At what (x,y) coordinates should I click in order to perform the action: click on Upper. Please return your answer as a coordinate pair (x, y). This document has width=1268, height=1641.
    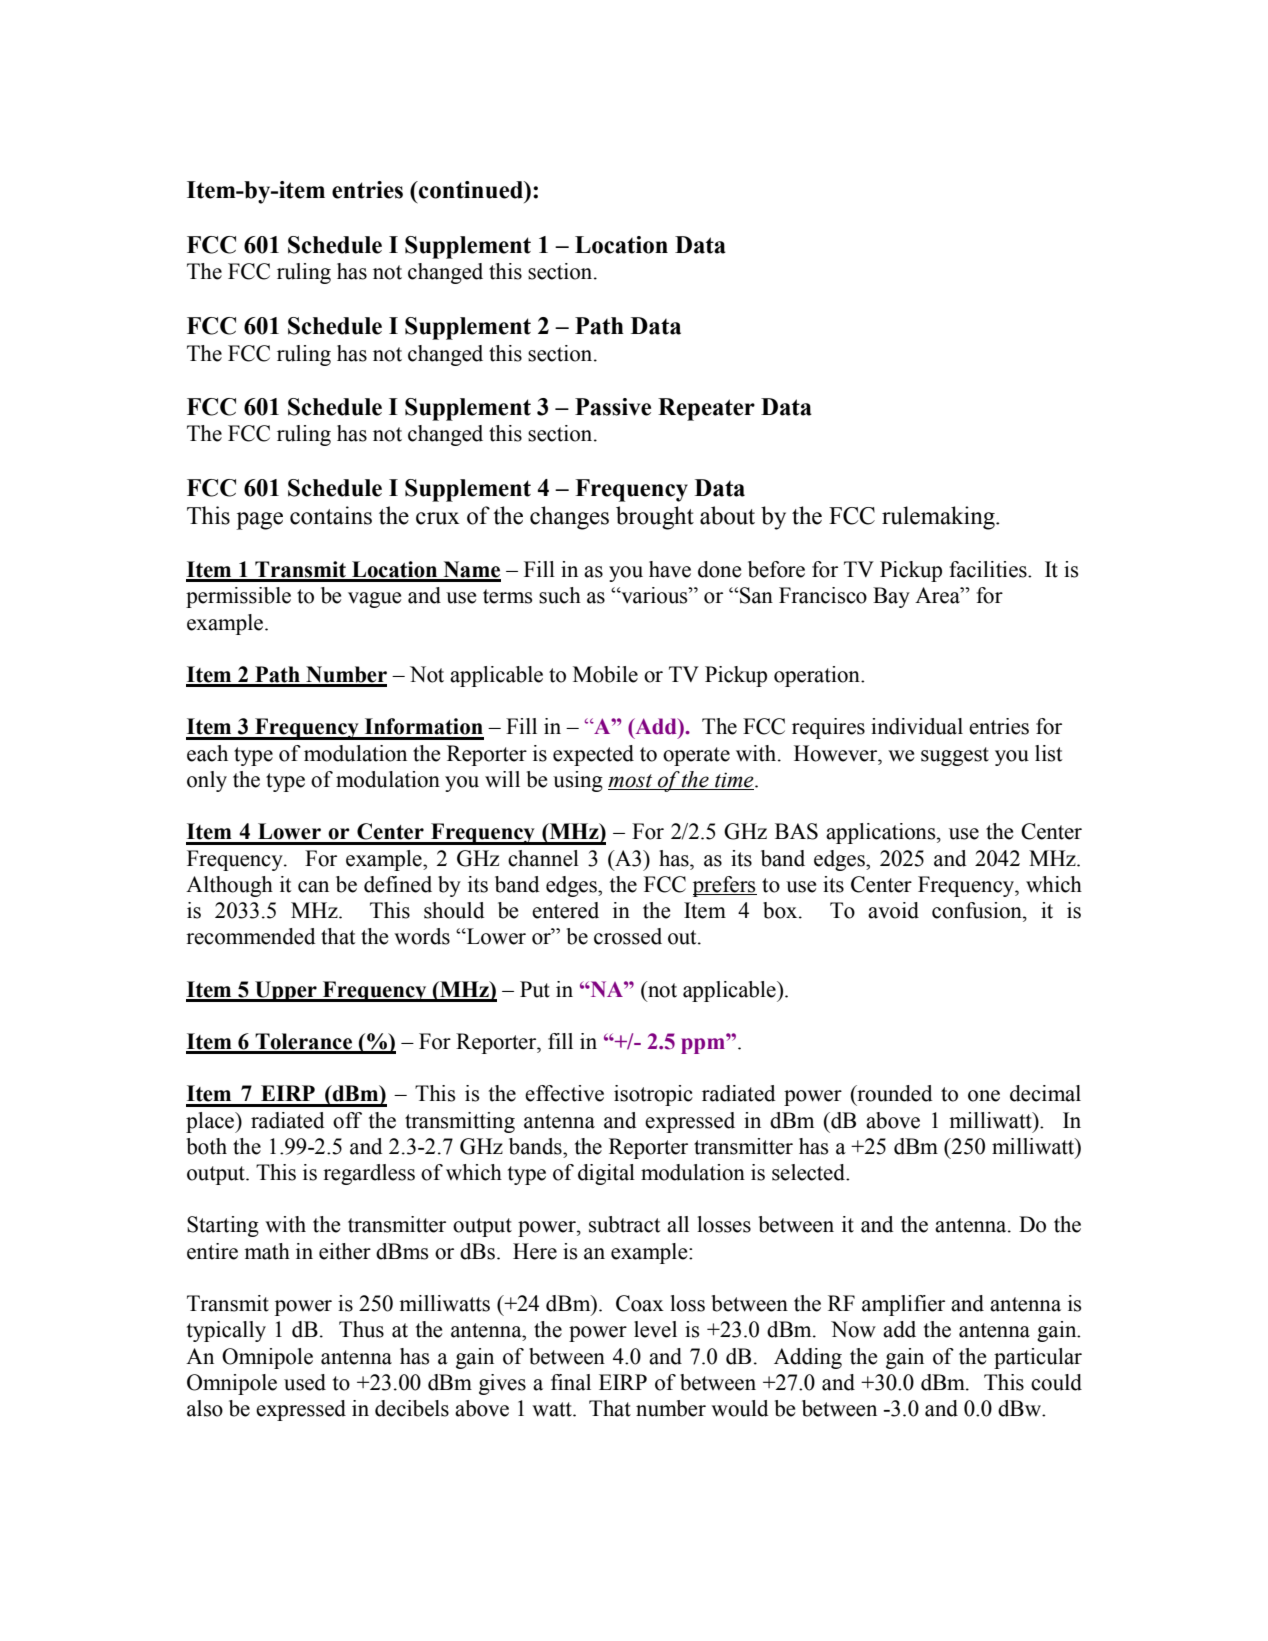
    Looking at the image, I should click on (286, 991).
